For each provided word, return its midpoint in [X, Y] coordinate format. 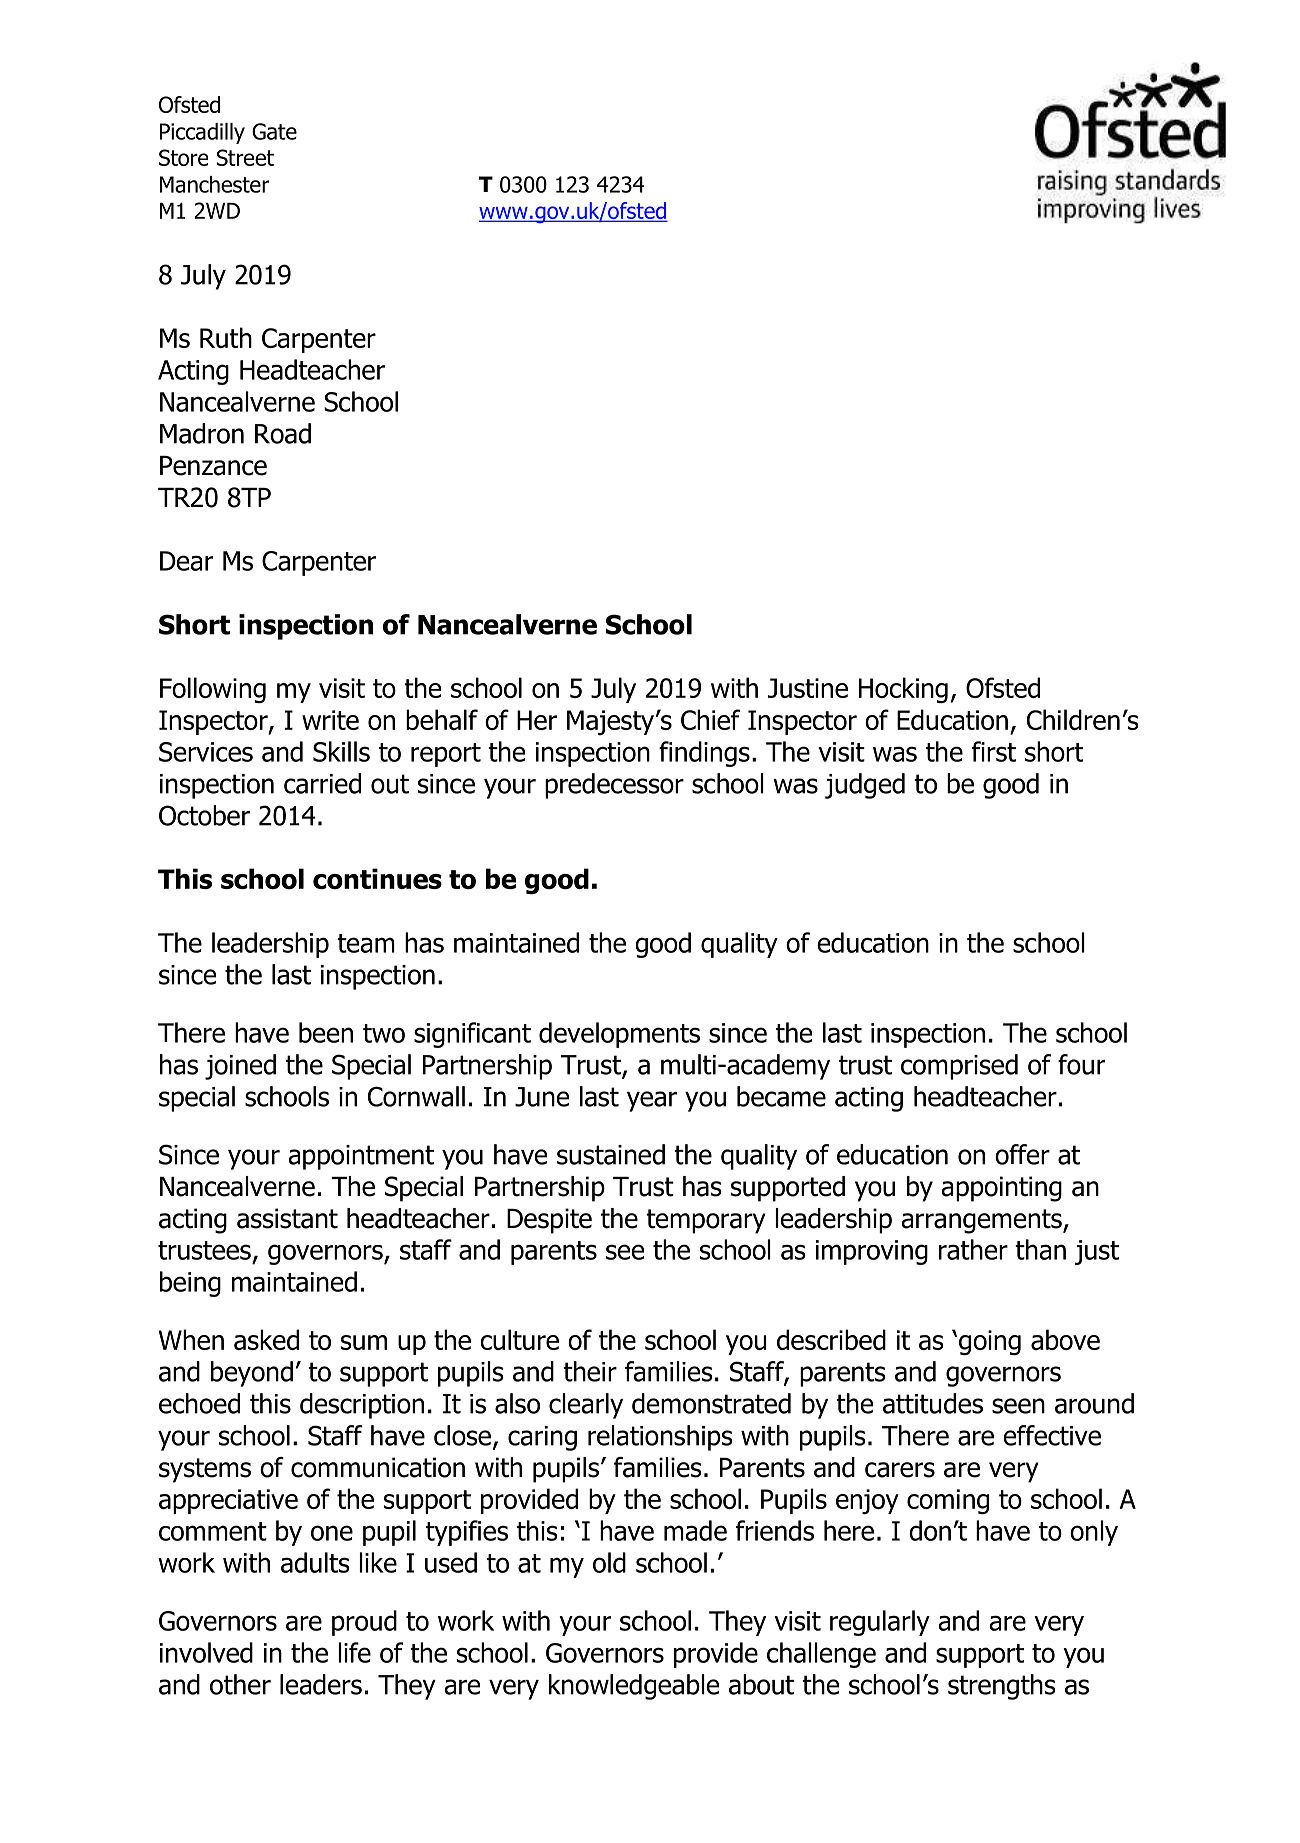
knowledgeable [634, 1687]
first [994, 751]
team [366, 943]
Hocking [903, 690]
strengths [1002, 1687]
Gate [274, 131]
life [354, 1652]
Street [245, 157]
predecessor [614, 786]
